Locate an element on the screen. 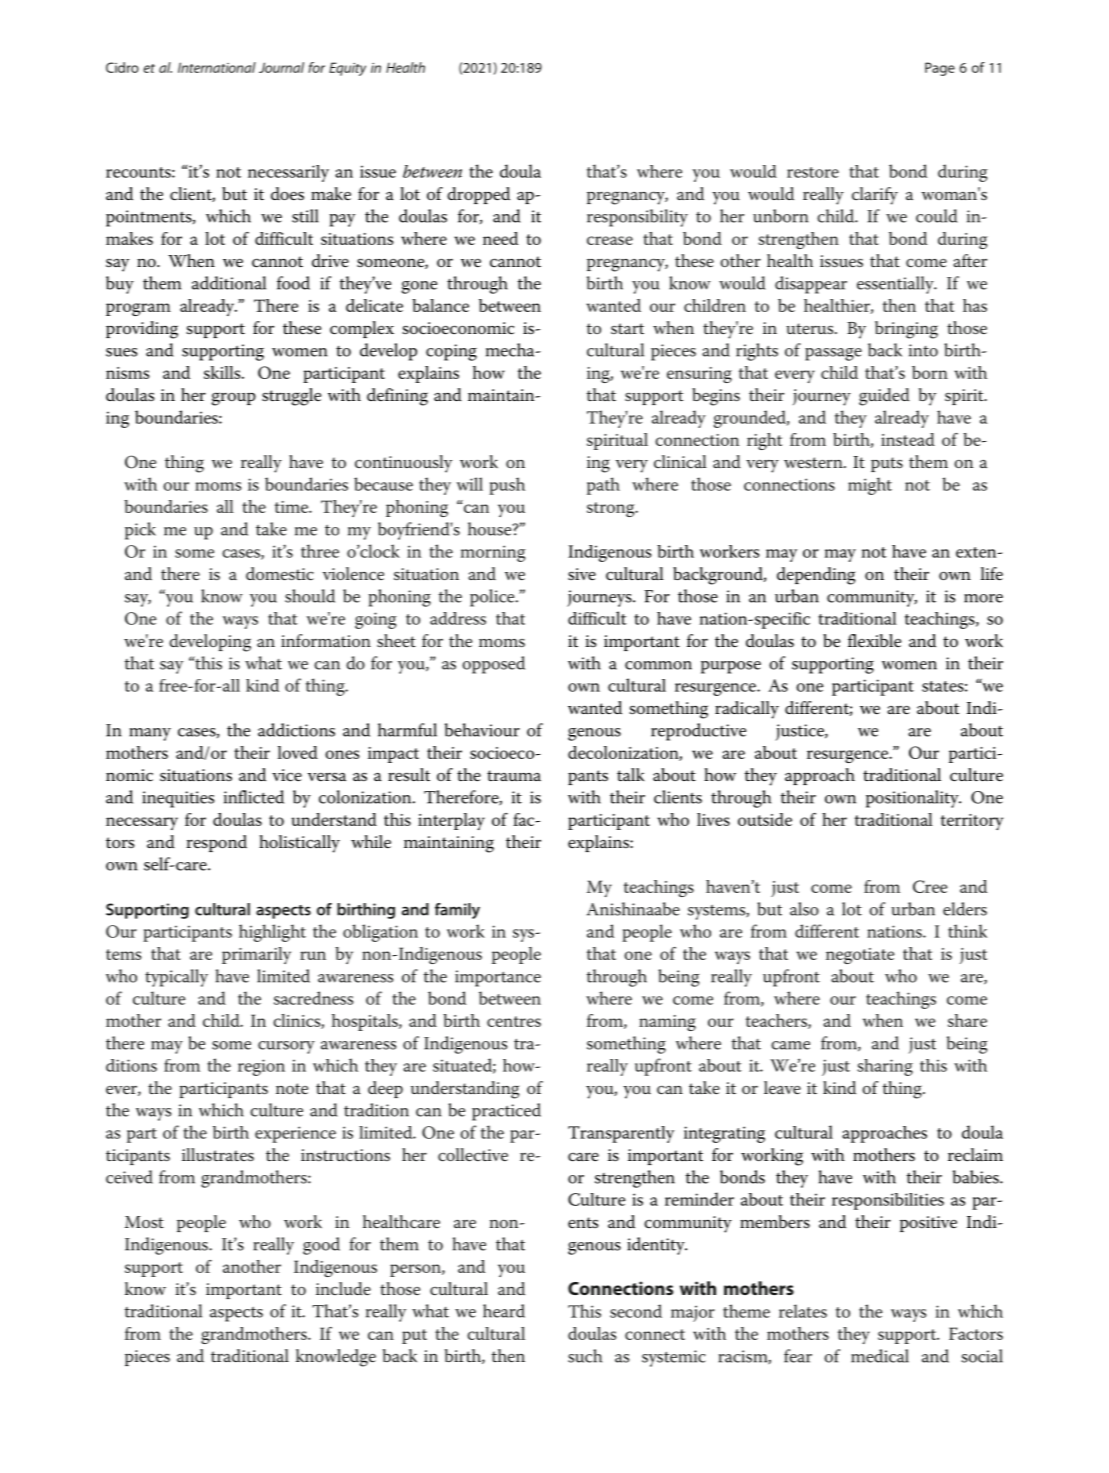  guided is located at coordinates (884, 397).
